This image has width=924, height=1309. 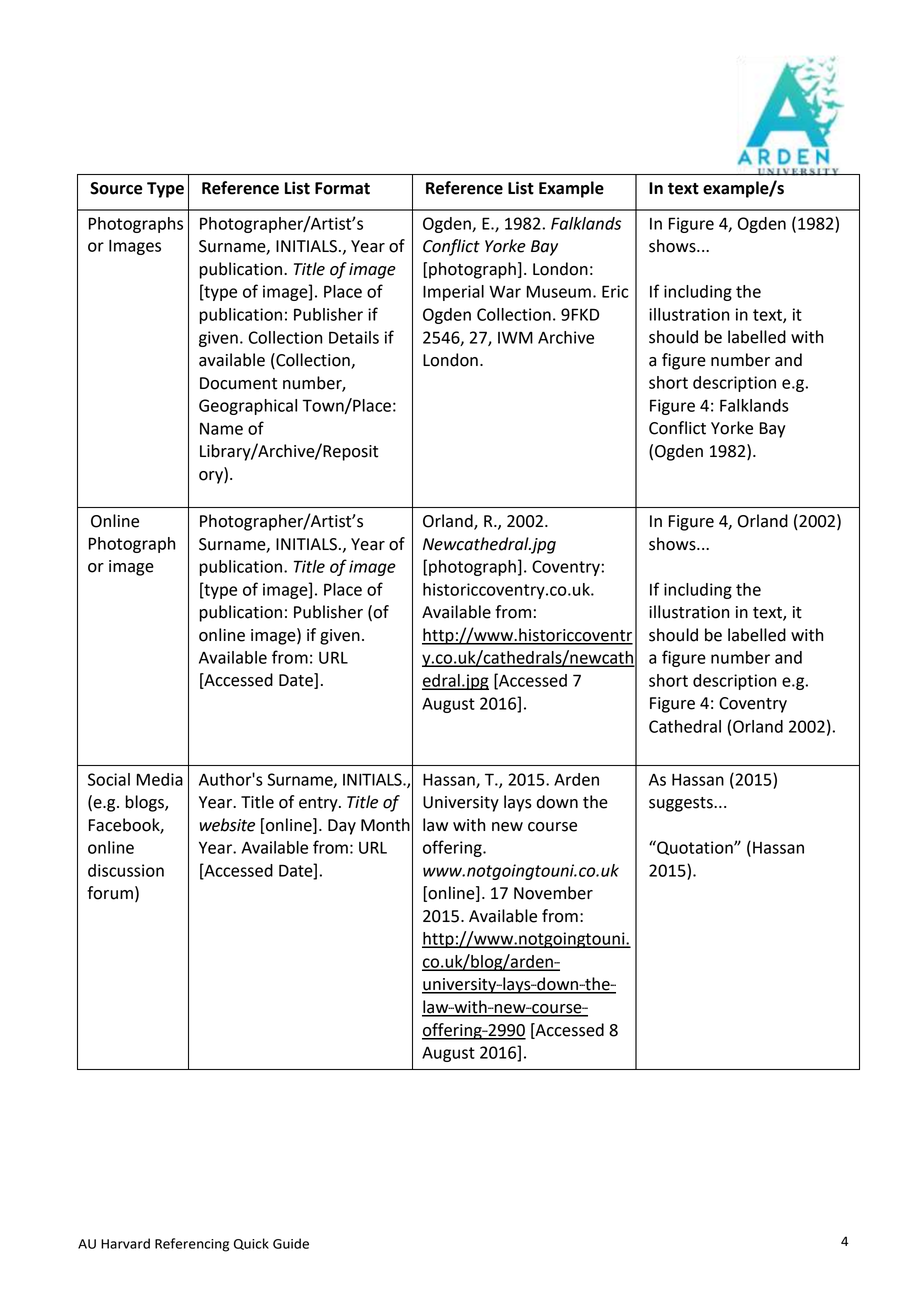 I want to click on Guide, so click(x=291, y=1243).
